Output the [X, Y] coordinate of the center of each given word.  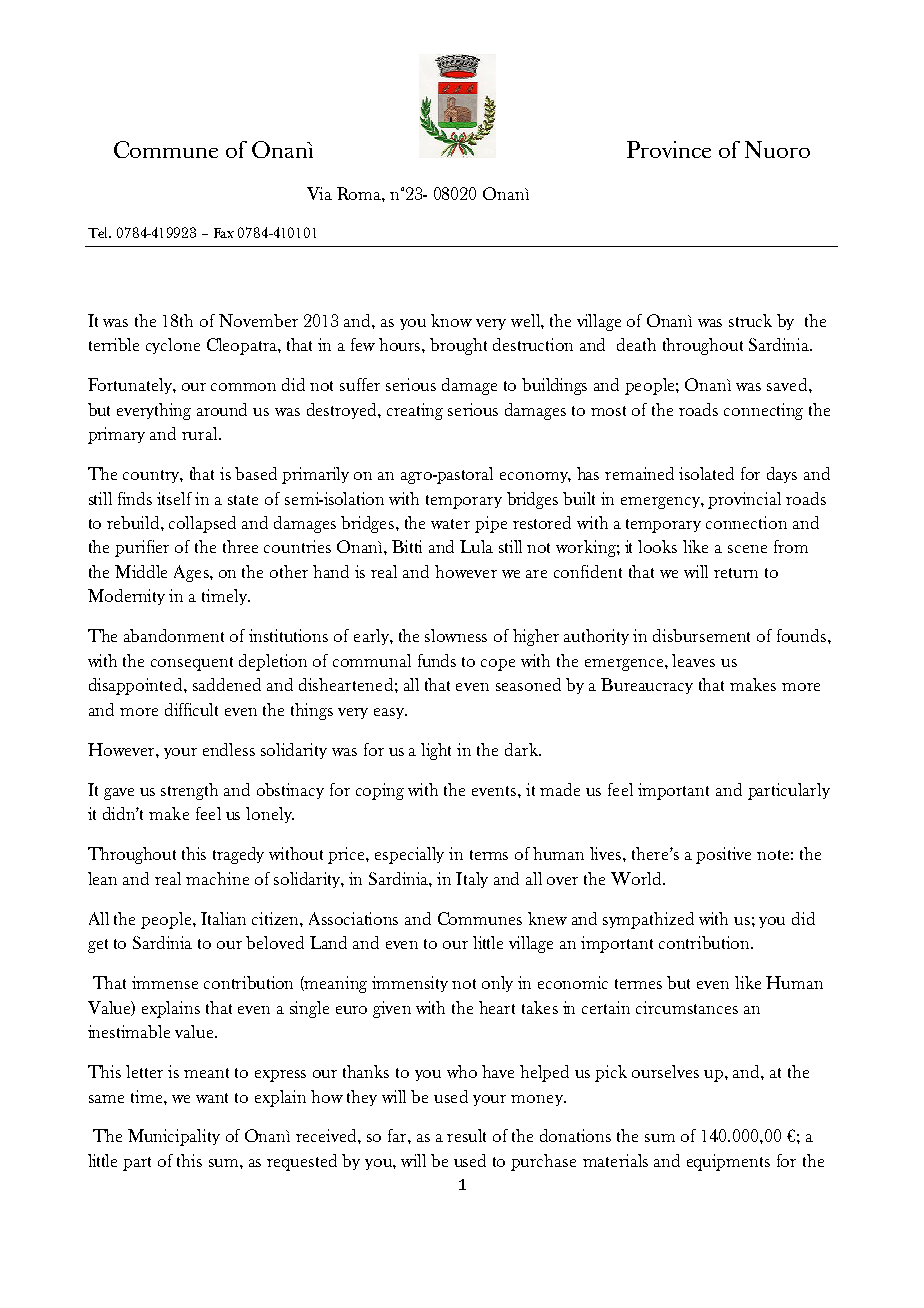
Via [319, 193]
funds [437, 660]
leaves [693, 660]
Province [669, 149]
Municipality [174, 1137]
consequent [192, 664]
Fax [224, 233]
